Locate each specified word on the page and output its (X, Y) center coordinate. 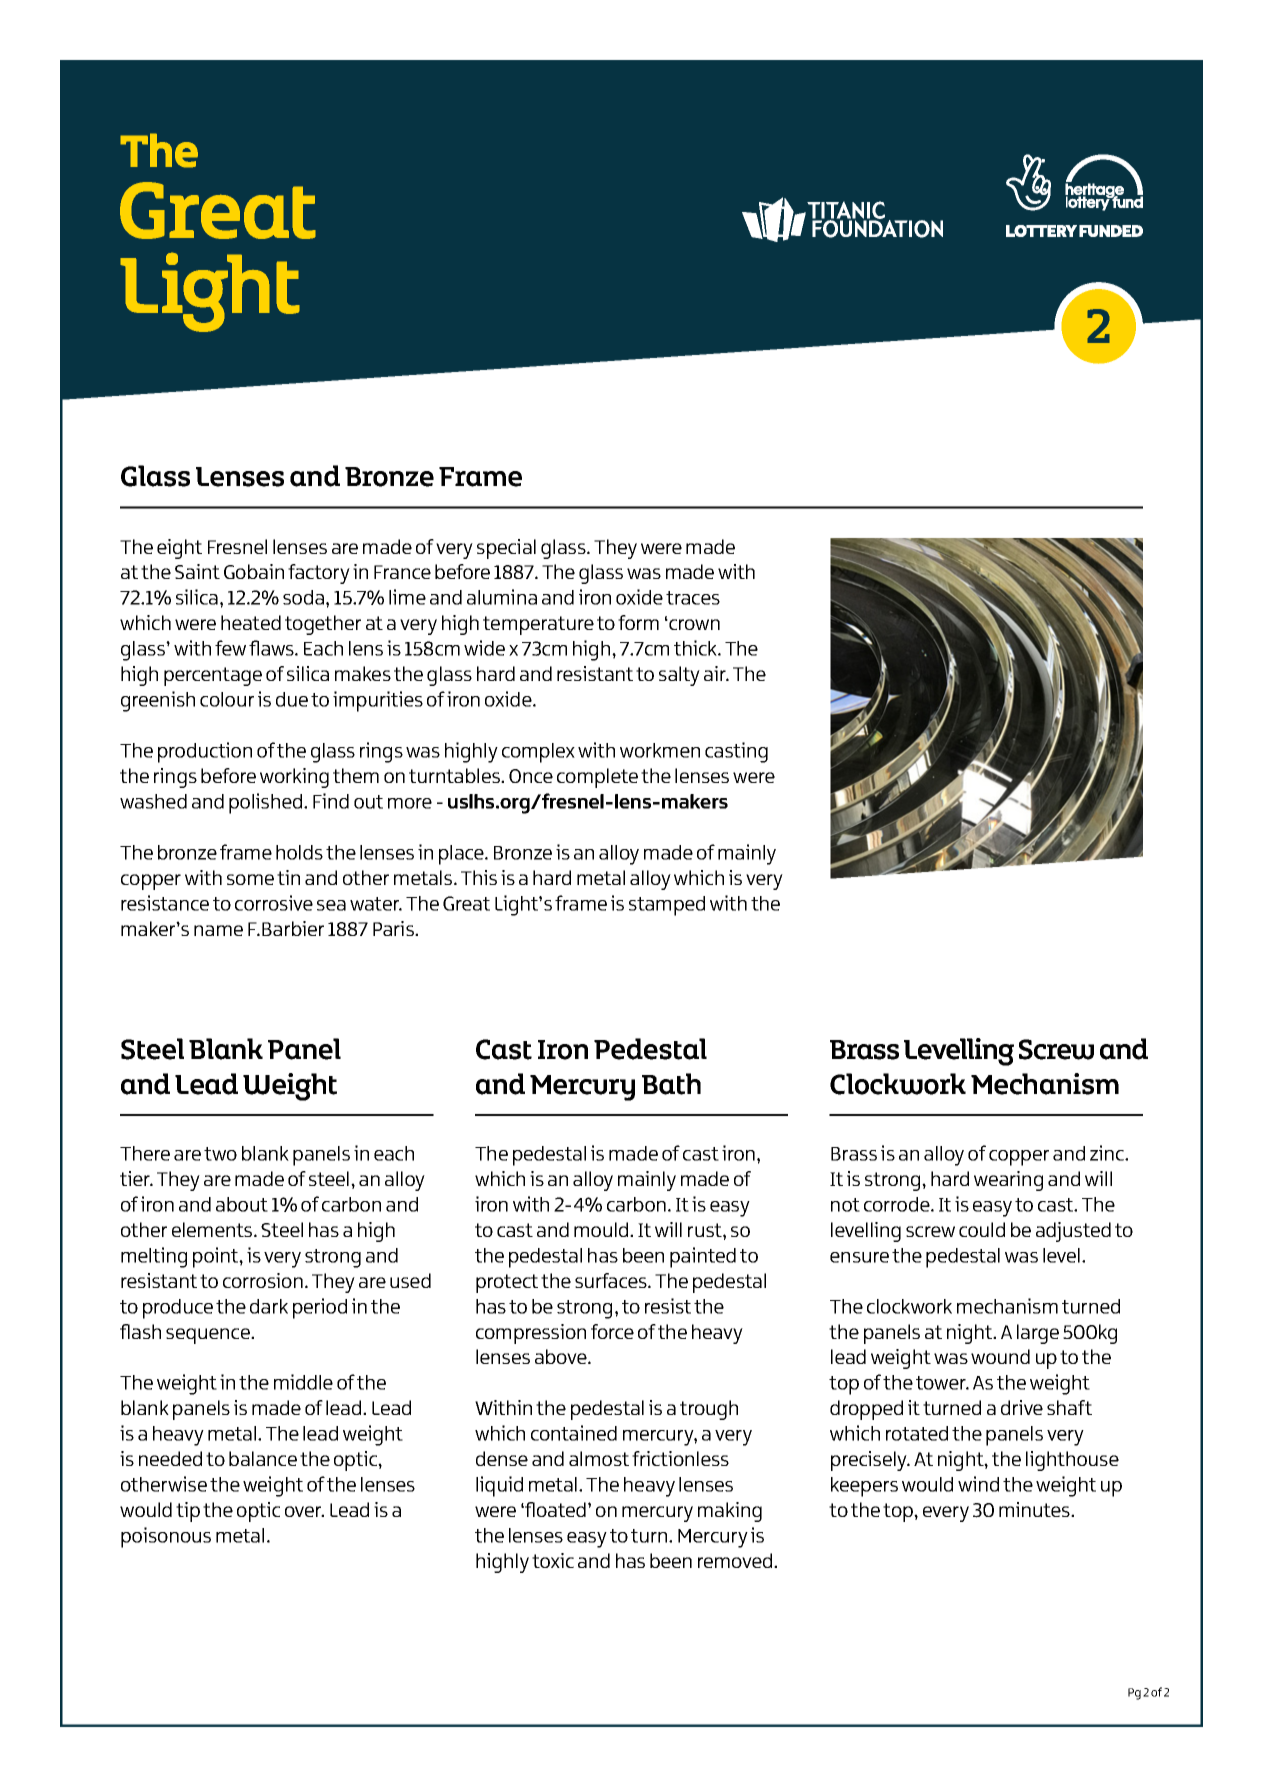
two (220, 1154)
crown (693, 624)
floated (554, 1509)
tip (188, 1512)
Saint (197, 571)
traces (693, 598)
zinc (1108, 1153)
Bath (671, 1084)
